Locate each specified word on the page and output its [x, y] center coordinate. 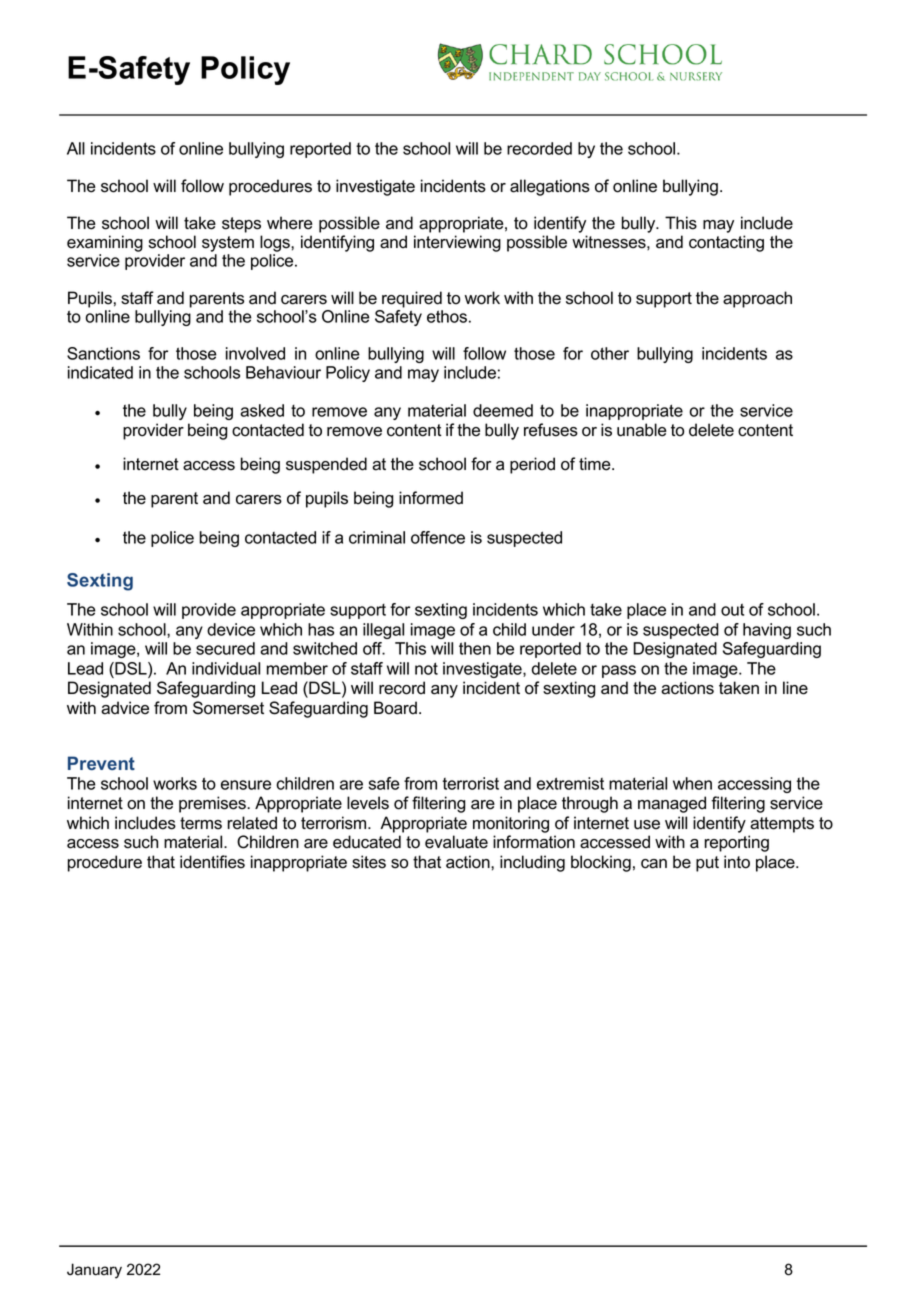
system [228, 244]
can [654, 864]
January [94, 1271]
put [707, 864]
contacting [726, 243]
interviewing [457, 243]
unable [642, 430]
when [692, 783]
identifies [212, 862]
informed [431, 498]
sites [369, 862]
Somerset [228, 708]
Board [395, 708]
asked [262, 410]
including [532, 863]
